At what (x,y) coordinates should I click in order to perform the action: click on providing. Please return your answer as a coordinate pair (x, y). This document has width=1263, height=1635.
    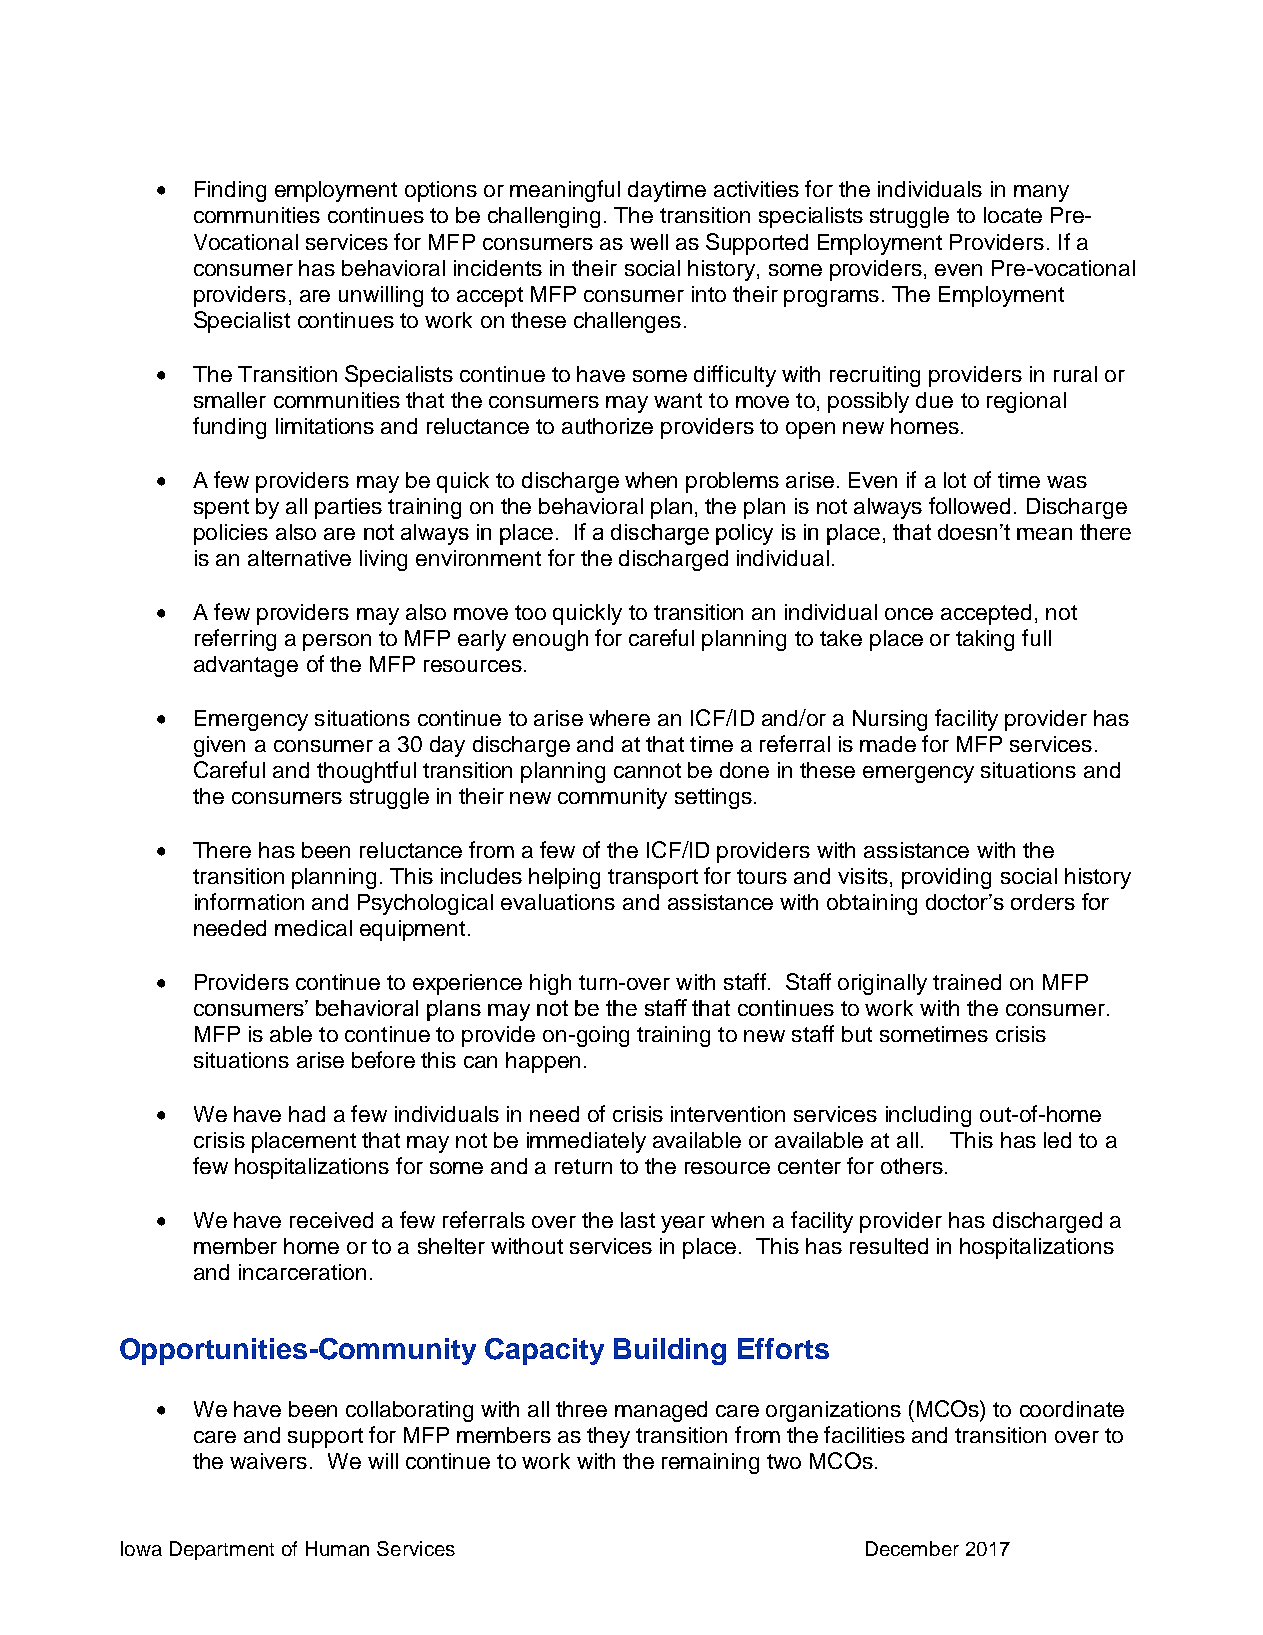
    Looking at the image, I should click on (946, 878).
